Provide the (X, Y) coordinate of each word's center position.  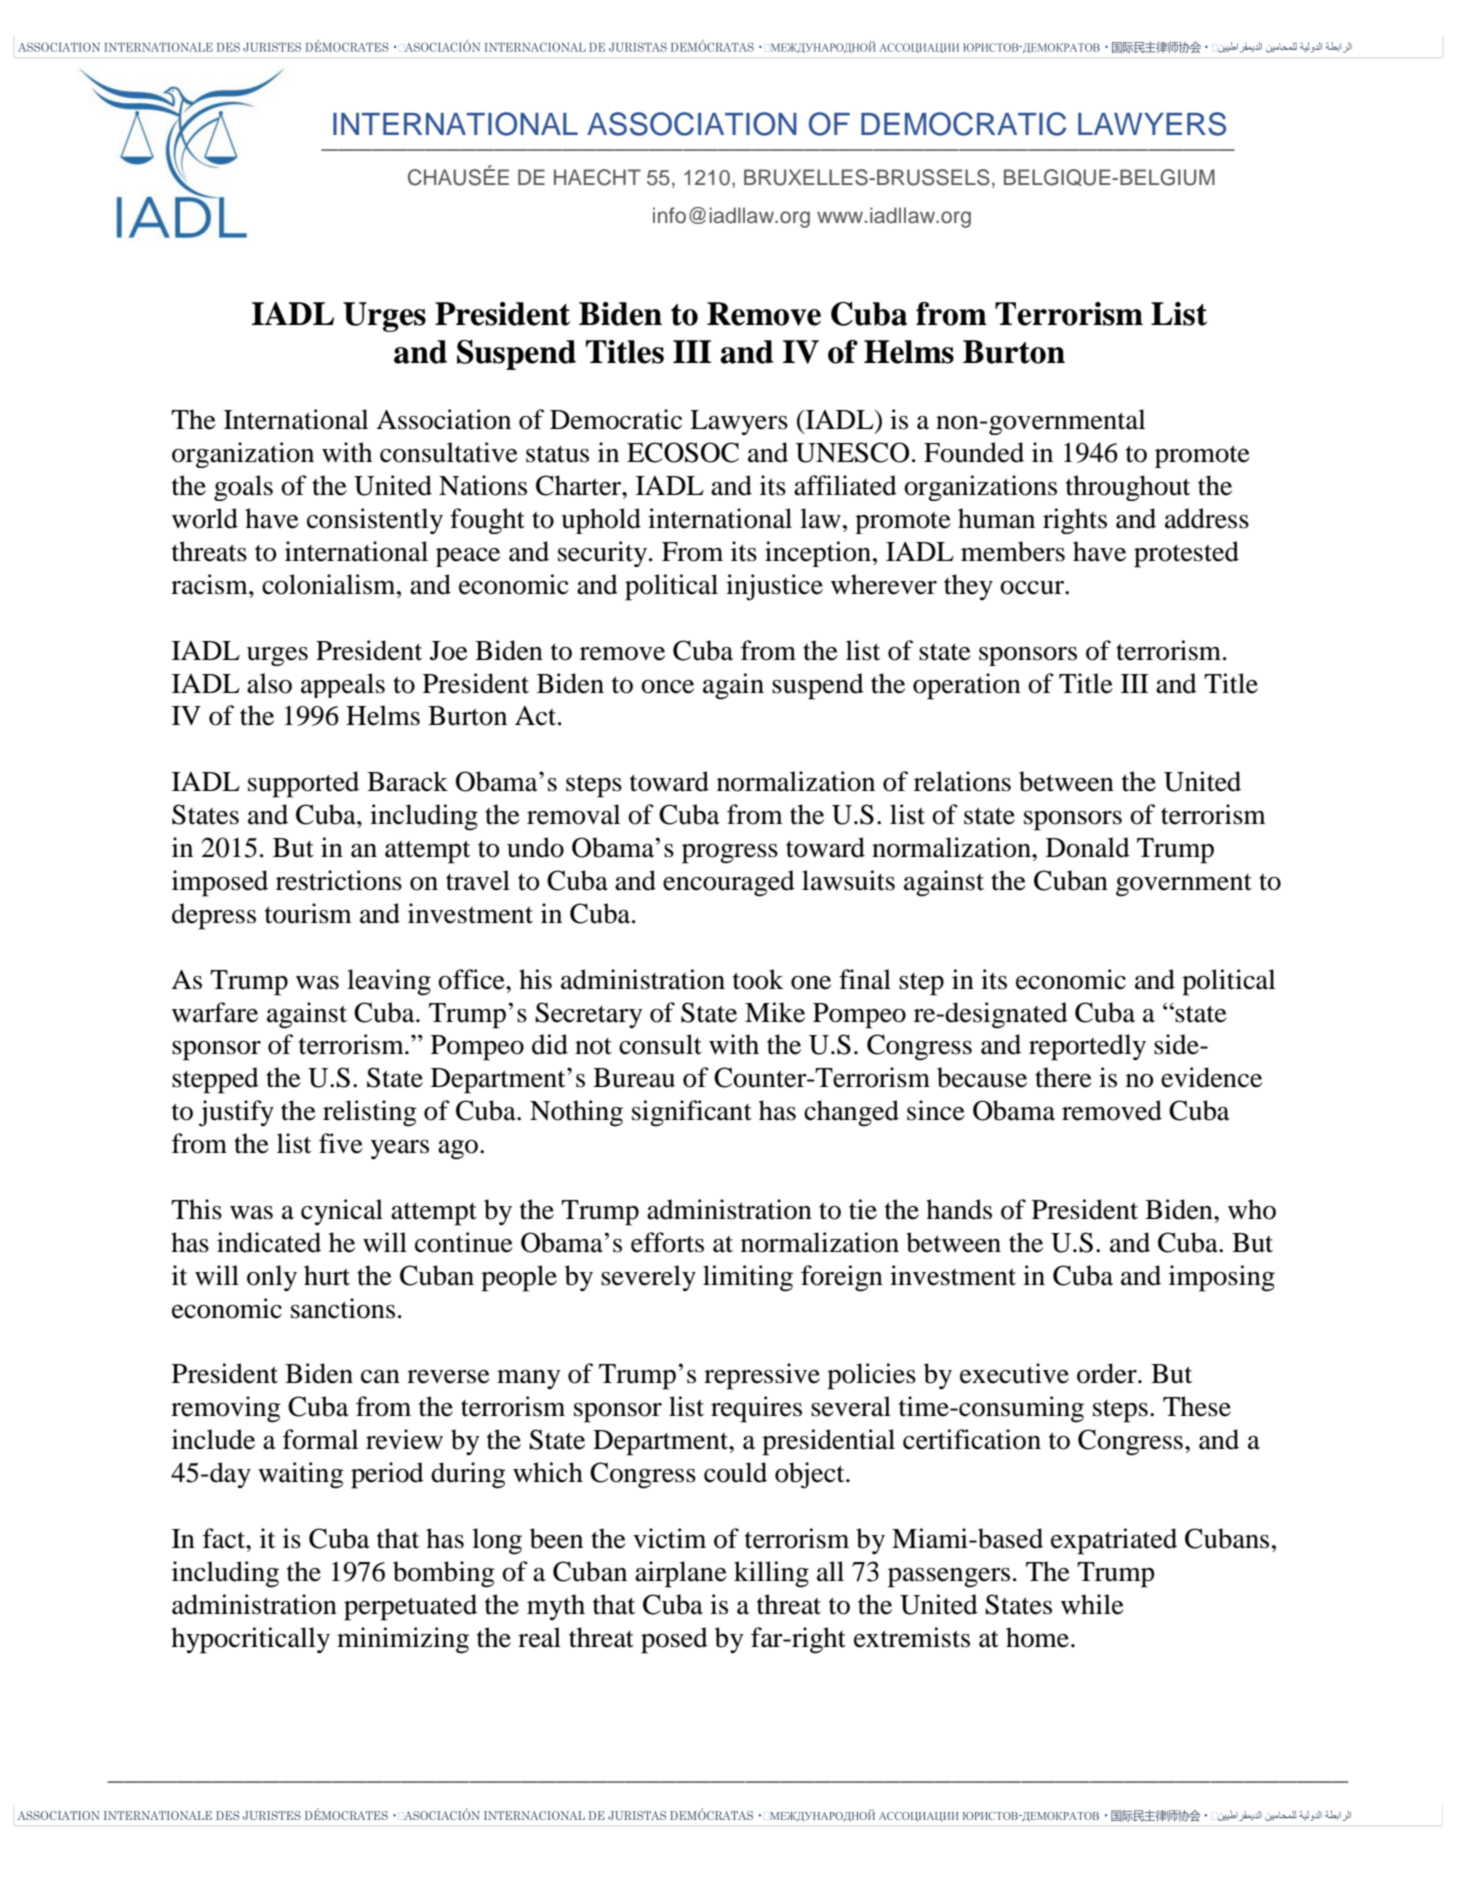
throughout (1128, 488)
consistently (375, 521)
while (1092, 1604)
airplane (681, 1574)
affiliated (845, 485)
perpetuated (410, 1607)
